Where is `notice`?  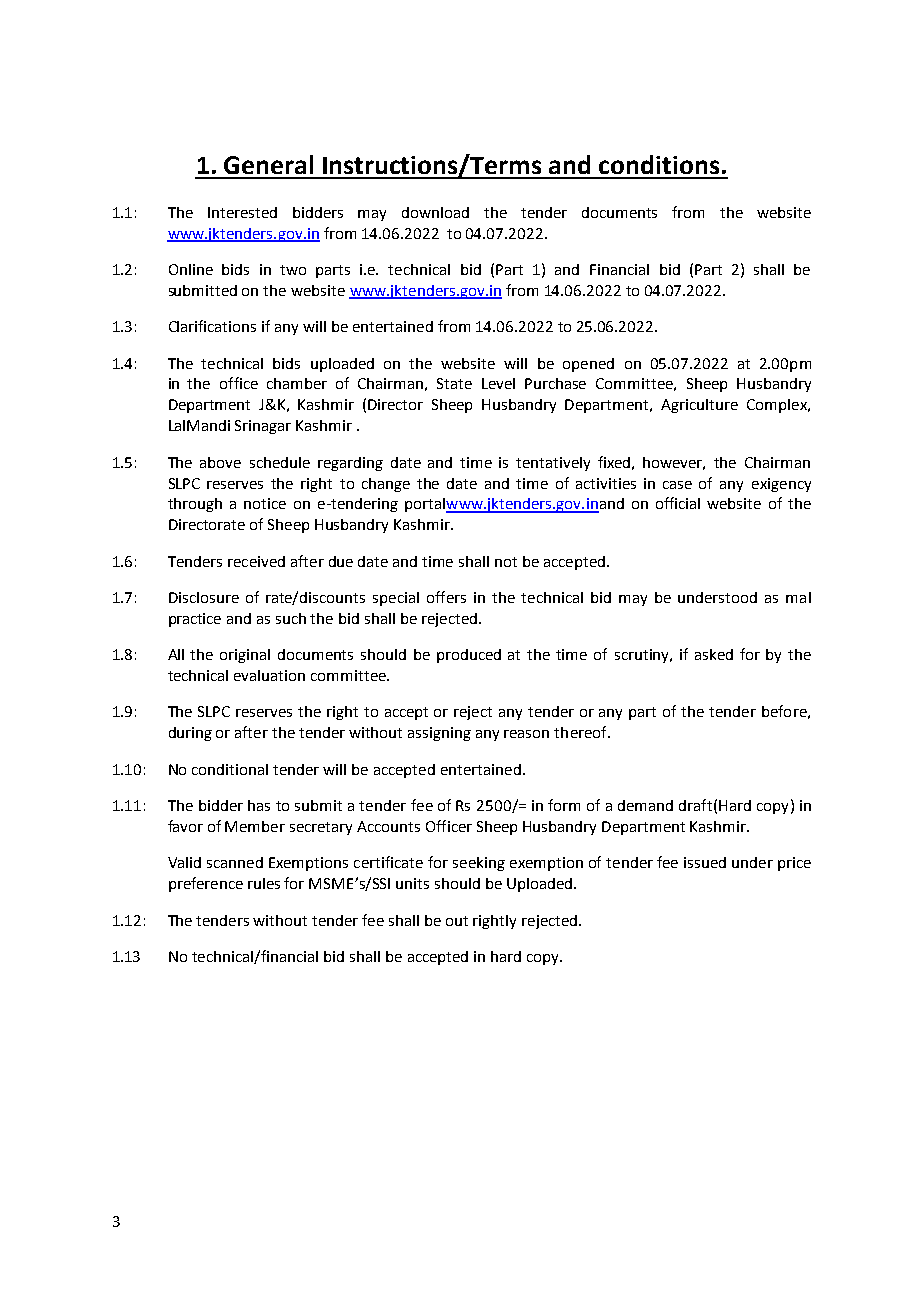
notice is located at coordinates (265, 503).
